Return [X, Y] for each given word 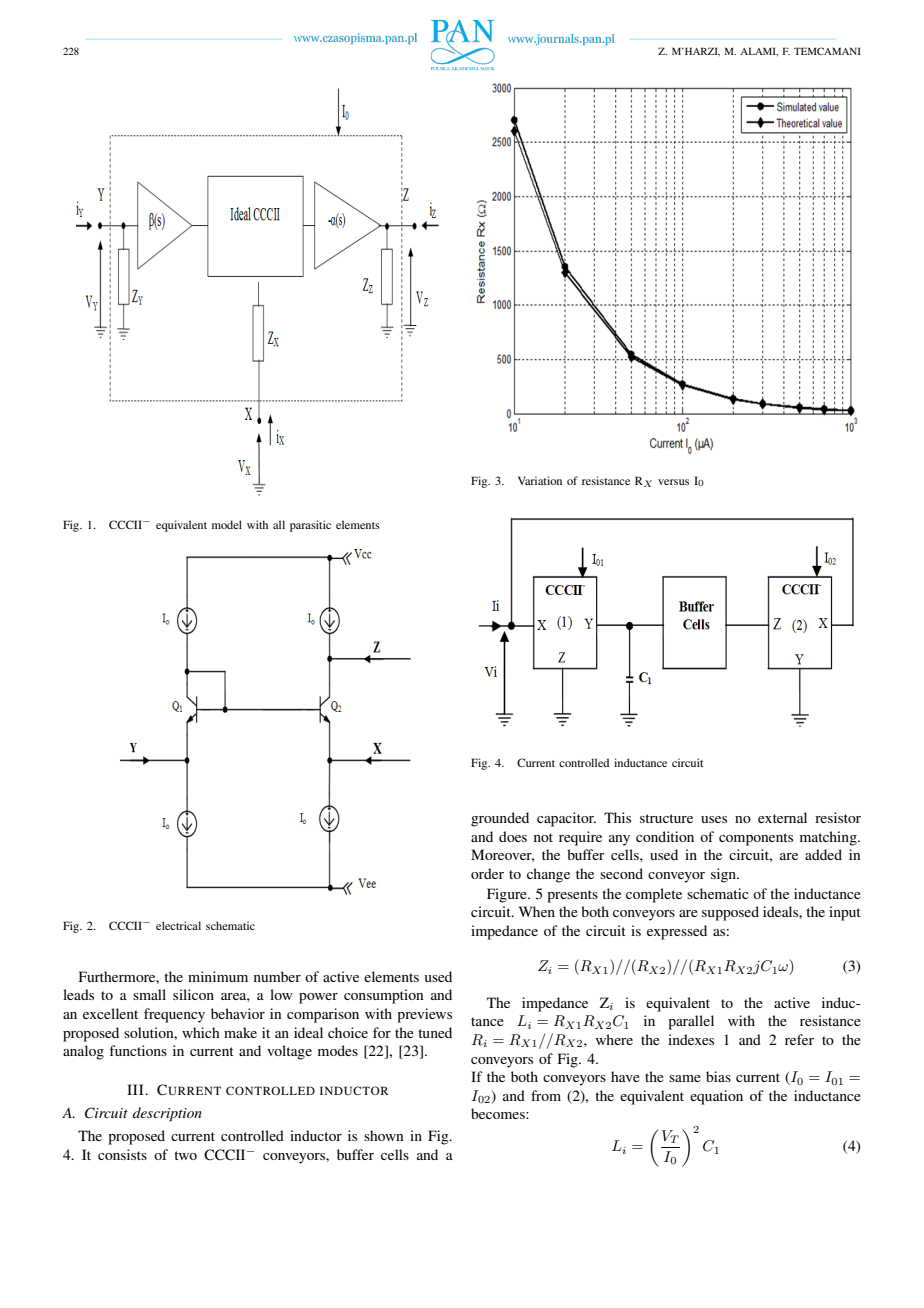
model [227, 524]
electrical [178, 925]
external [782, 817]
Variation [540, 480]
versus [673, 482]
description [167, 1114]
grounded [500, 819]
